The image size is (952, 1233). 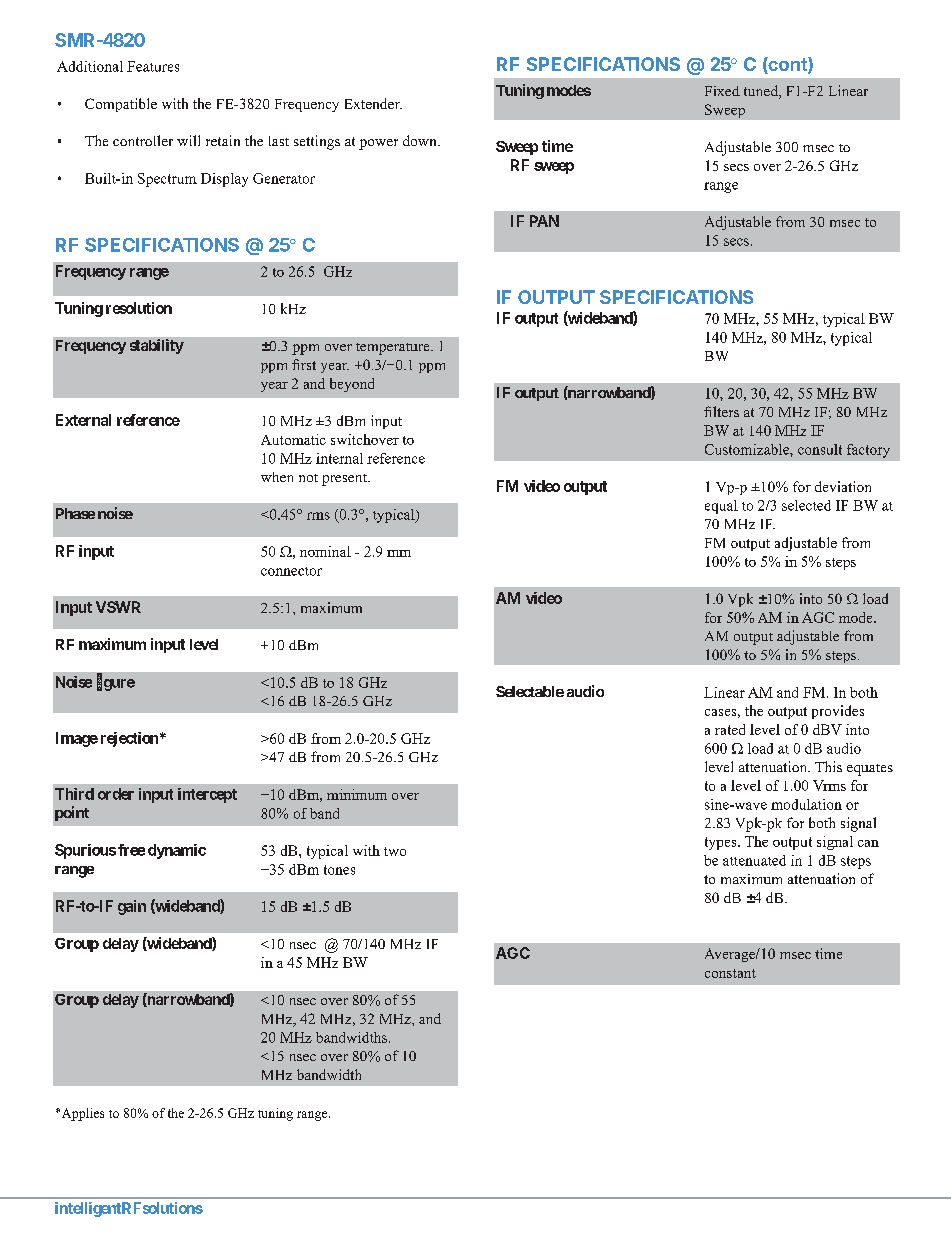 I want to click on minimum, so click(x=357, y=794).
